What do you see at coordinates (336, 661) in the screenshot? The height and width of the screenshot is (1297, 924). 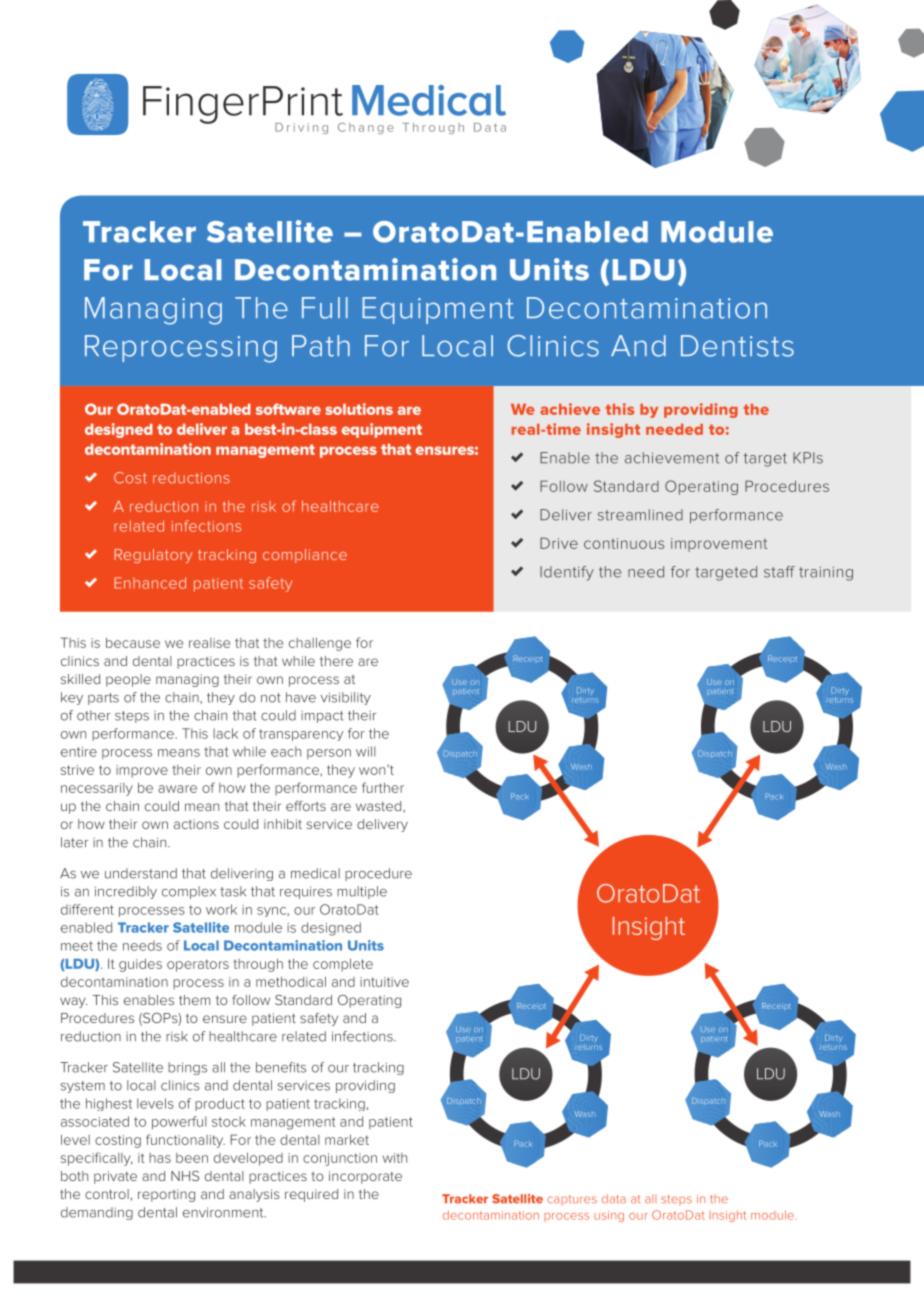 I see `there` at bounding box center [336, 661].
